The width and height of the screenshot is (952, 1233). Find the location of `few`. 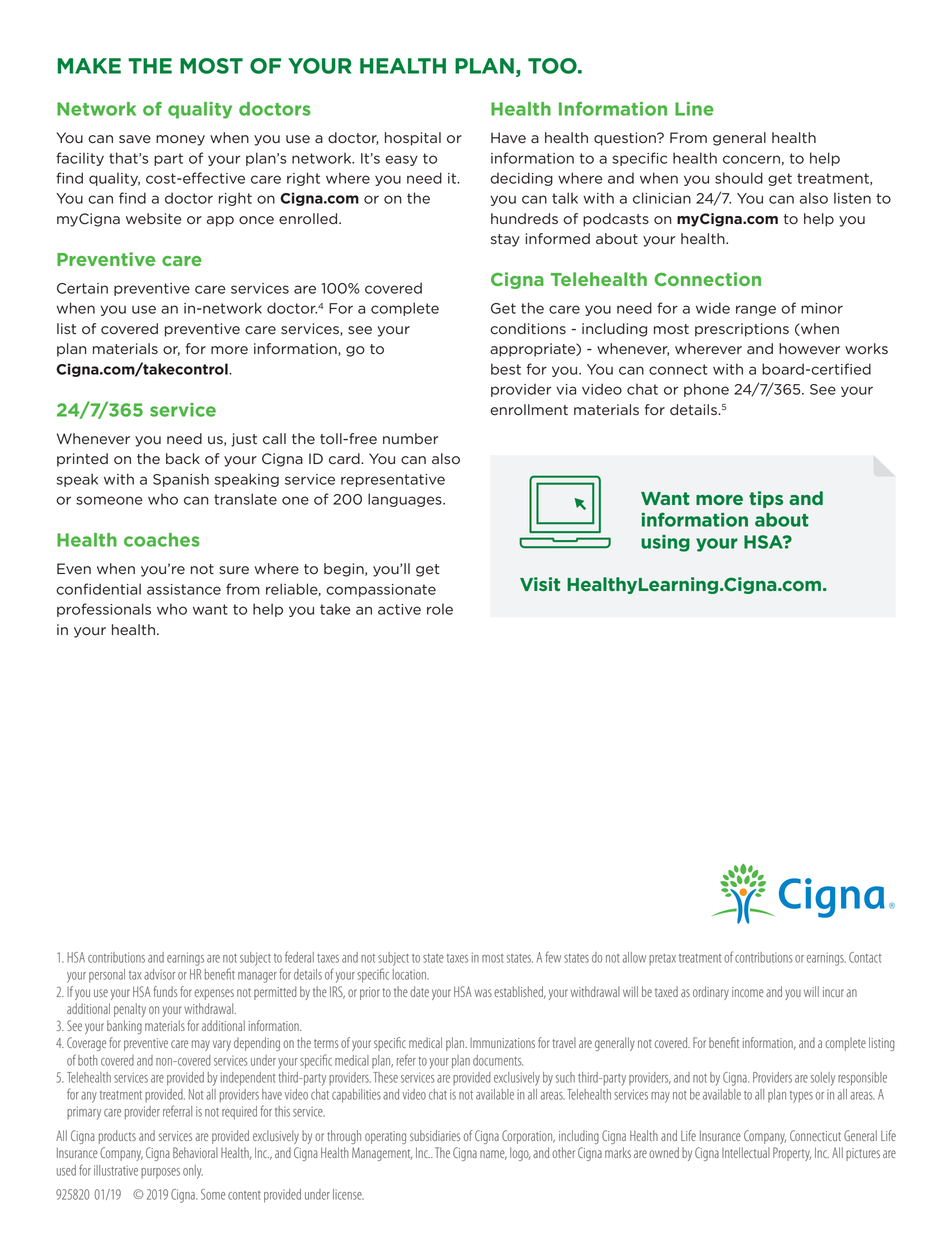

few is located at coordinates (553, 957).
